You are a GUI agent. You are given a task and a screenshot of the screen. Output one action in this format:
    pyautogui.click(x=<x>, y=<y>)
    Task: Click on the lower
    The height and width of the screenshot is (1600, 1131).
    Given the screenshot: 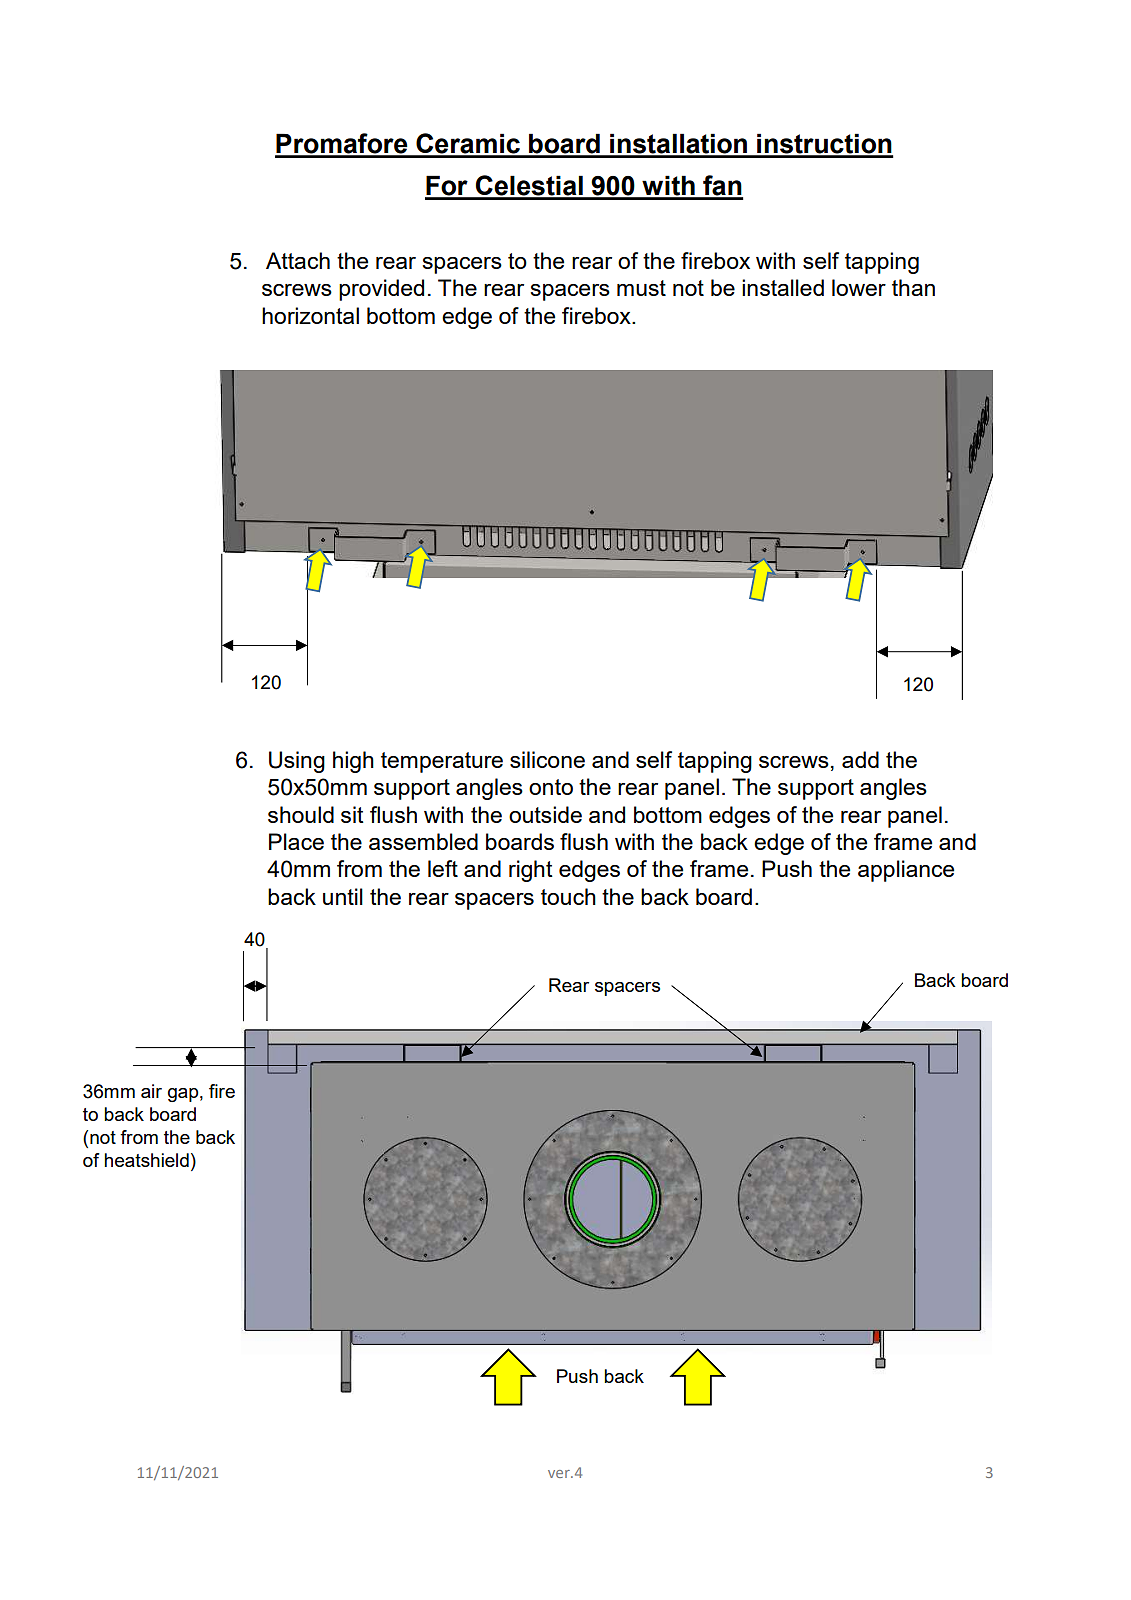 What is the action you would take?
    pyautogui.click(x=859, y=287)
